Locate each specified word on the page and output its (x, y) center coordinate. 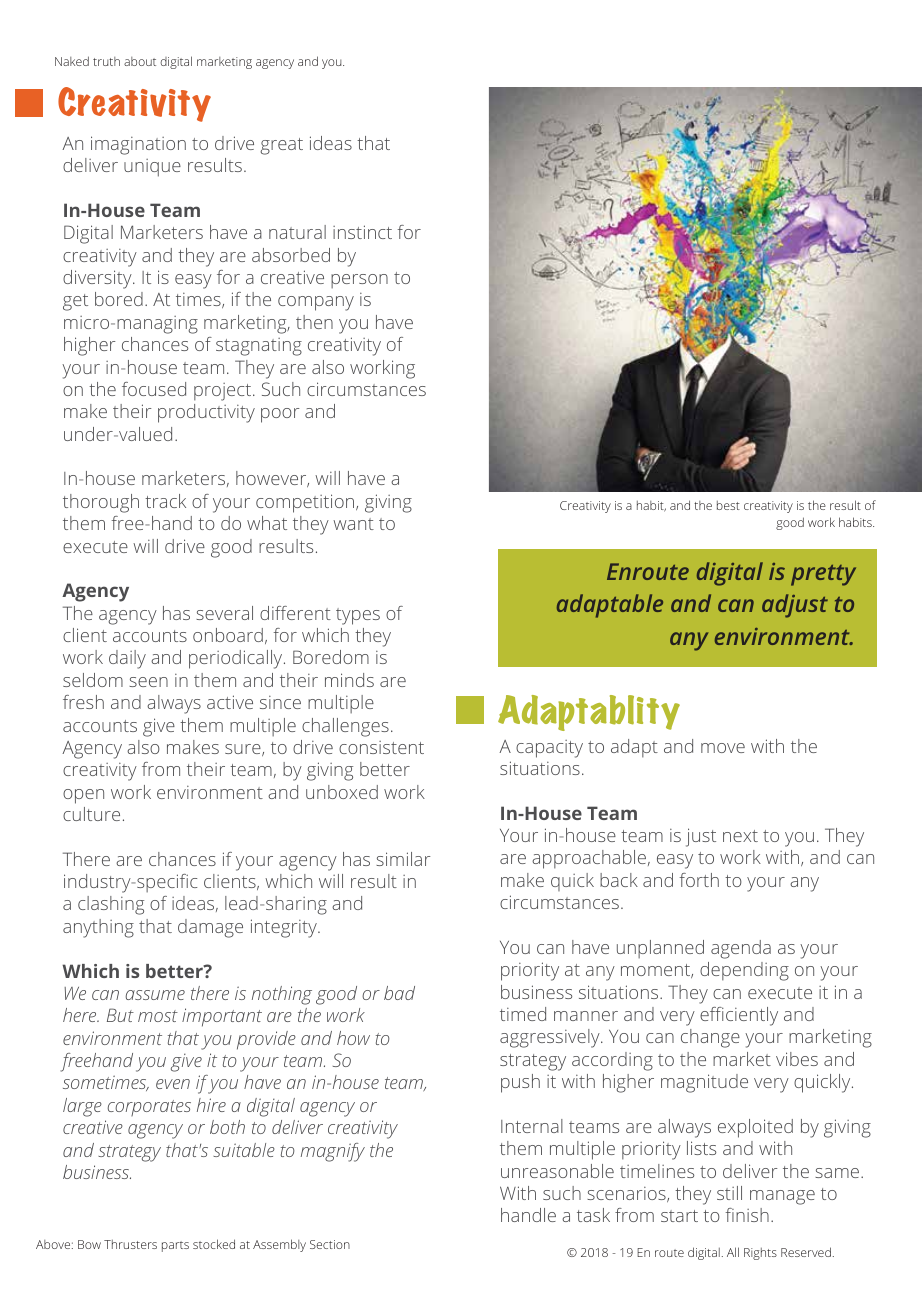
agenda (741, 949)
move (723, 748)
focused (154, 389)
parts (175, 1246)
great (281, 146)
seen (148, 682)
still (729, 1193)
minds (349, 680)
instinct (362, 232)
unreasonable (557, 1171)
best (728, 505)
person (359, 281)
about (140, 61)
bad (399, 993)
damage (210, 928)
